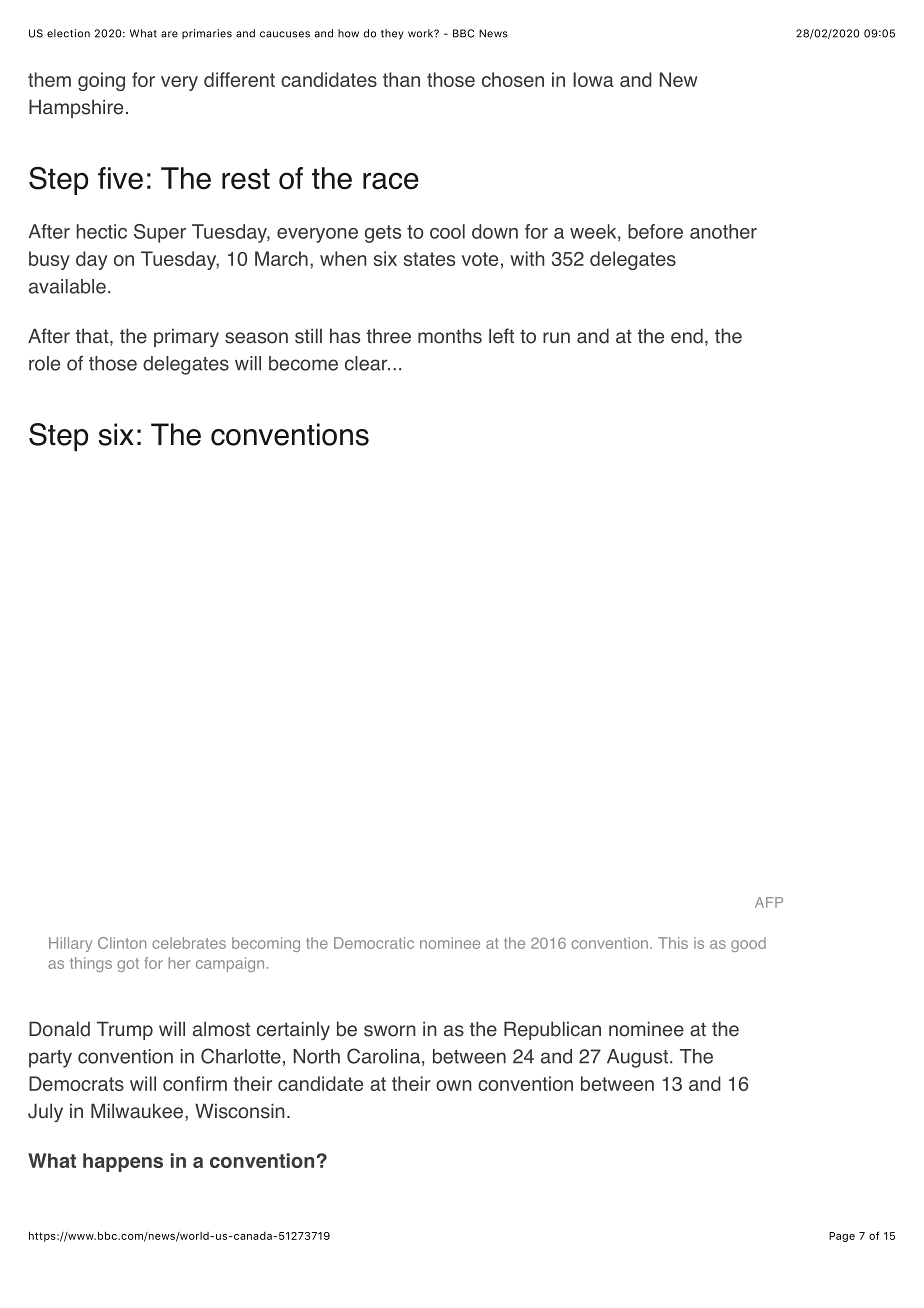 The height and width of the page is (1308, 924). I want to click on Clinton, so click(122, 943).
